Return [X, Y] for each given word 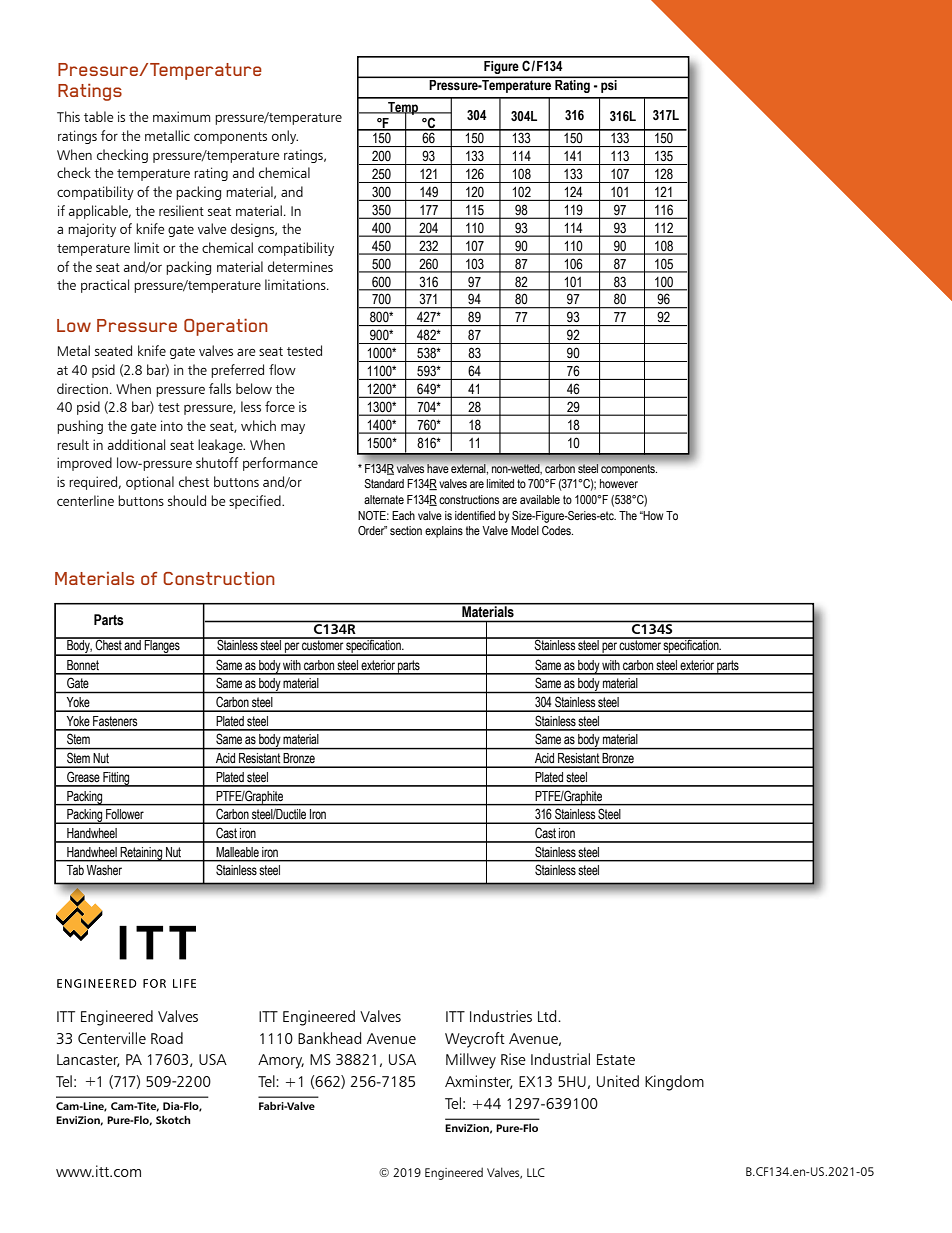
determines [300, 266]
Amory [281, 1061]
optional [150, 483]
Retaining [141, 854]
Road [167, 1038]
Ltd [548, 1016]
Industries [501, 1016]
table [99, 116]
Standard [384, 483]
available [540, 499]
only [285, 137]
